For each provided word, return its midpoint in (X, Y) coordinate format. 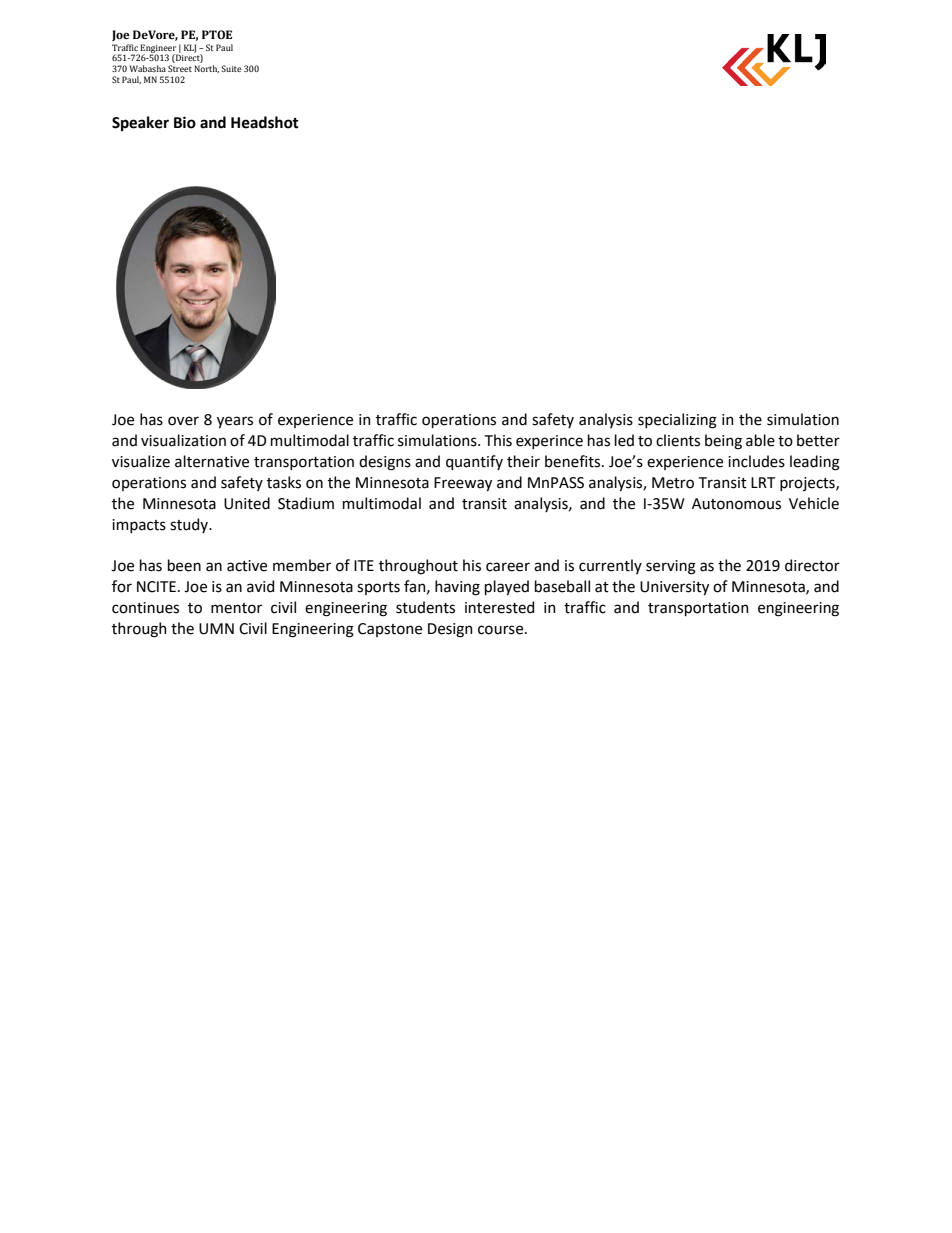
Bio (185, 122)
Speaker (140, 123)
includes (756, 461)
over (183, 421)
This (498, 440)
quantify (474, 462)
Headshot (265, 122)
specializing (677, 421)
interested (499, 607)
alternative (212, 461)
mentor (236, 608)
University (674, 588)
